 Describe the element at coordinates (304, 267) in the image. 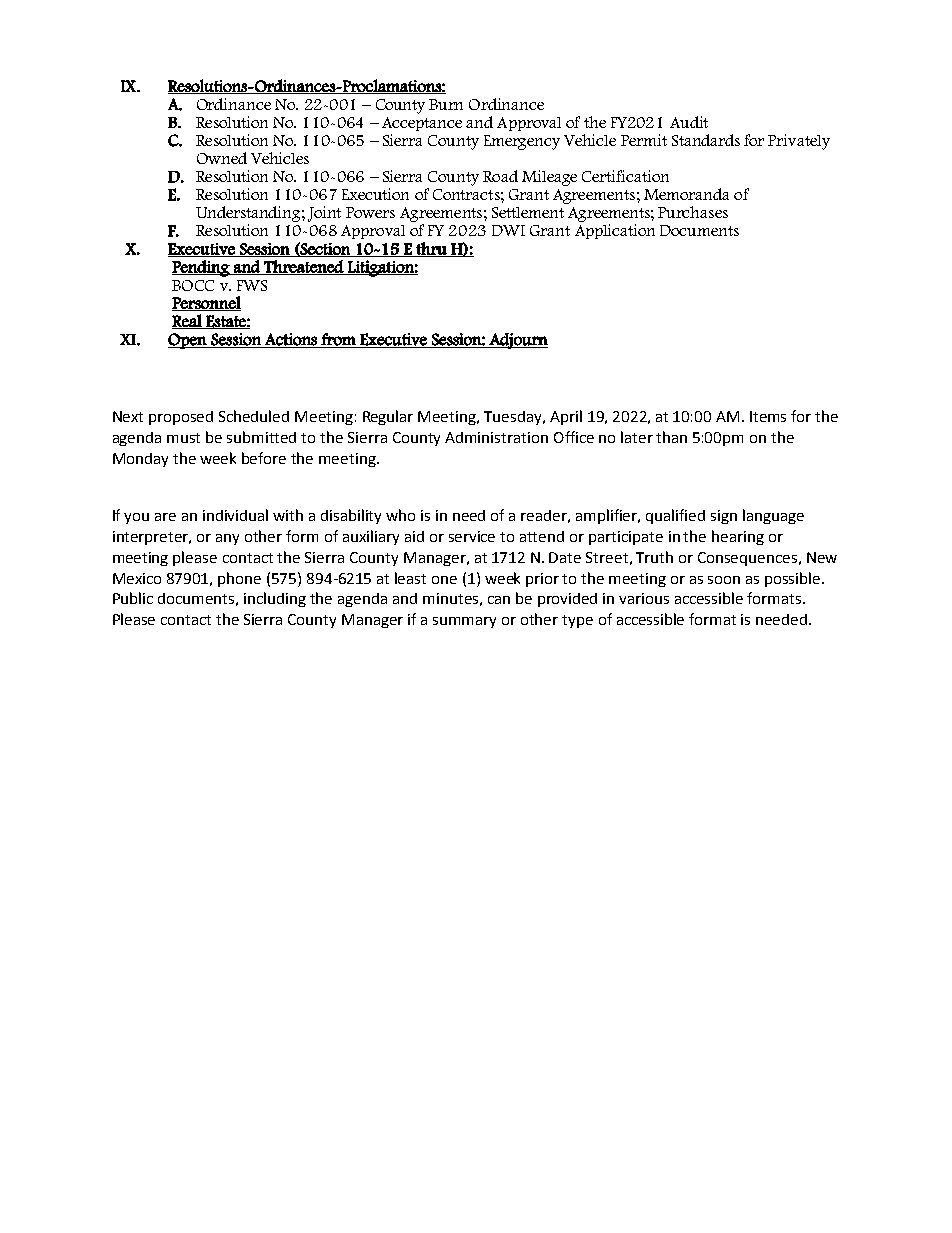

I see `Threatened` at that location.
